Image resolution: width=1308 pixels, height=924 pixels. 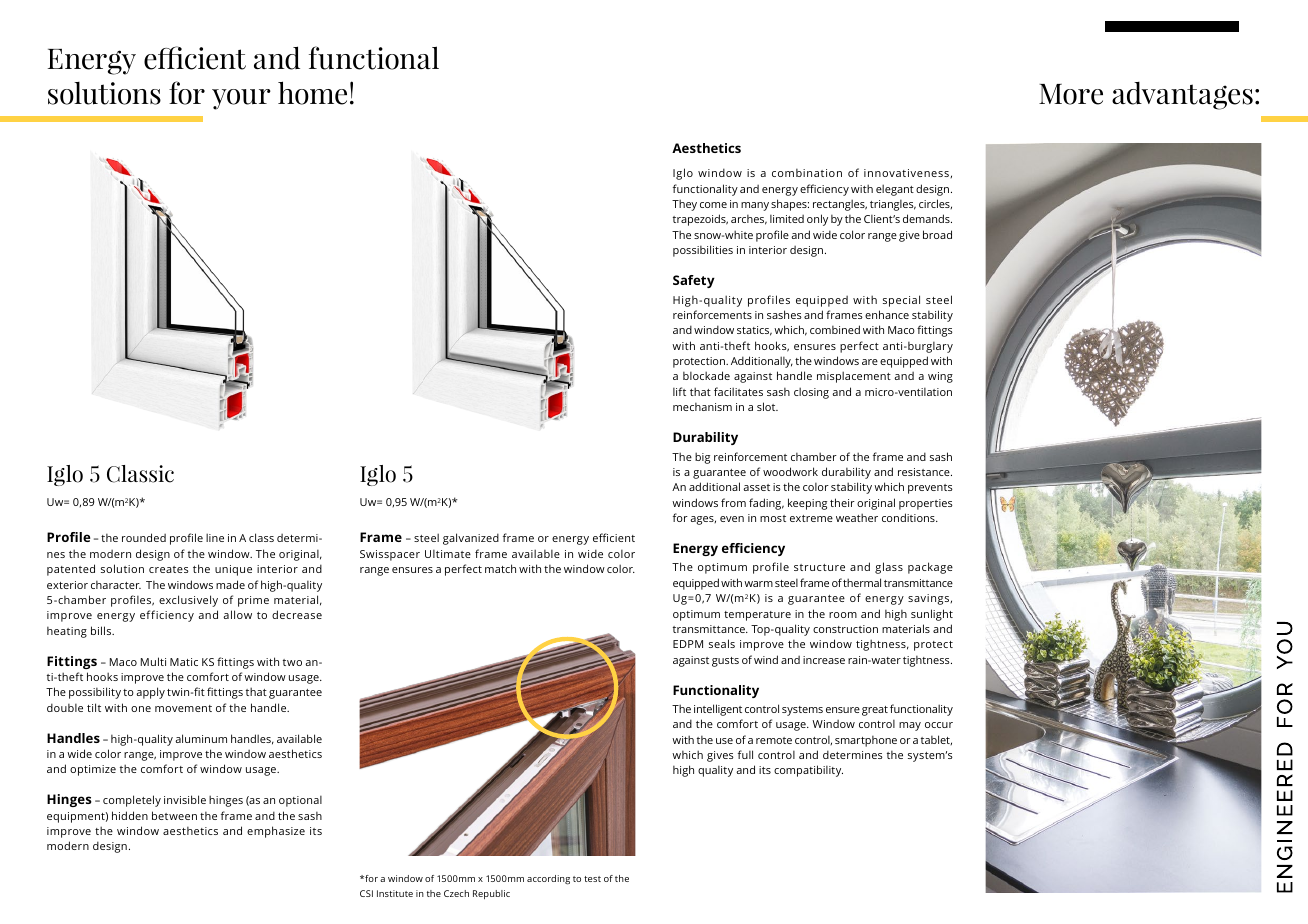 What do you see at coordinates (150, 693) in the document?
I see `apply` at bounding box center [150, 693].
